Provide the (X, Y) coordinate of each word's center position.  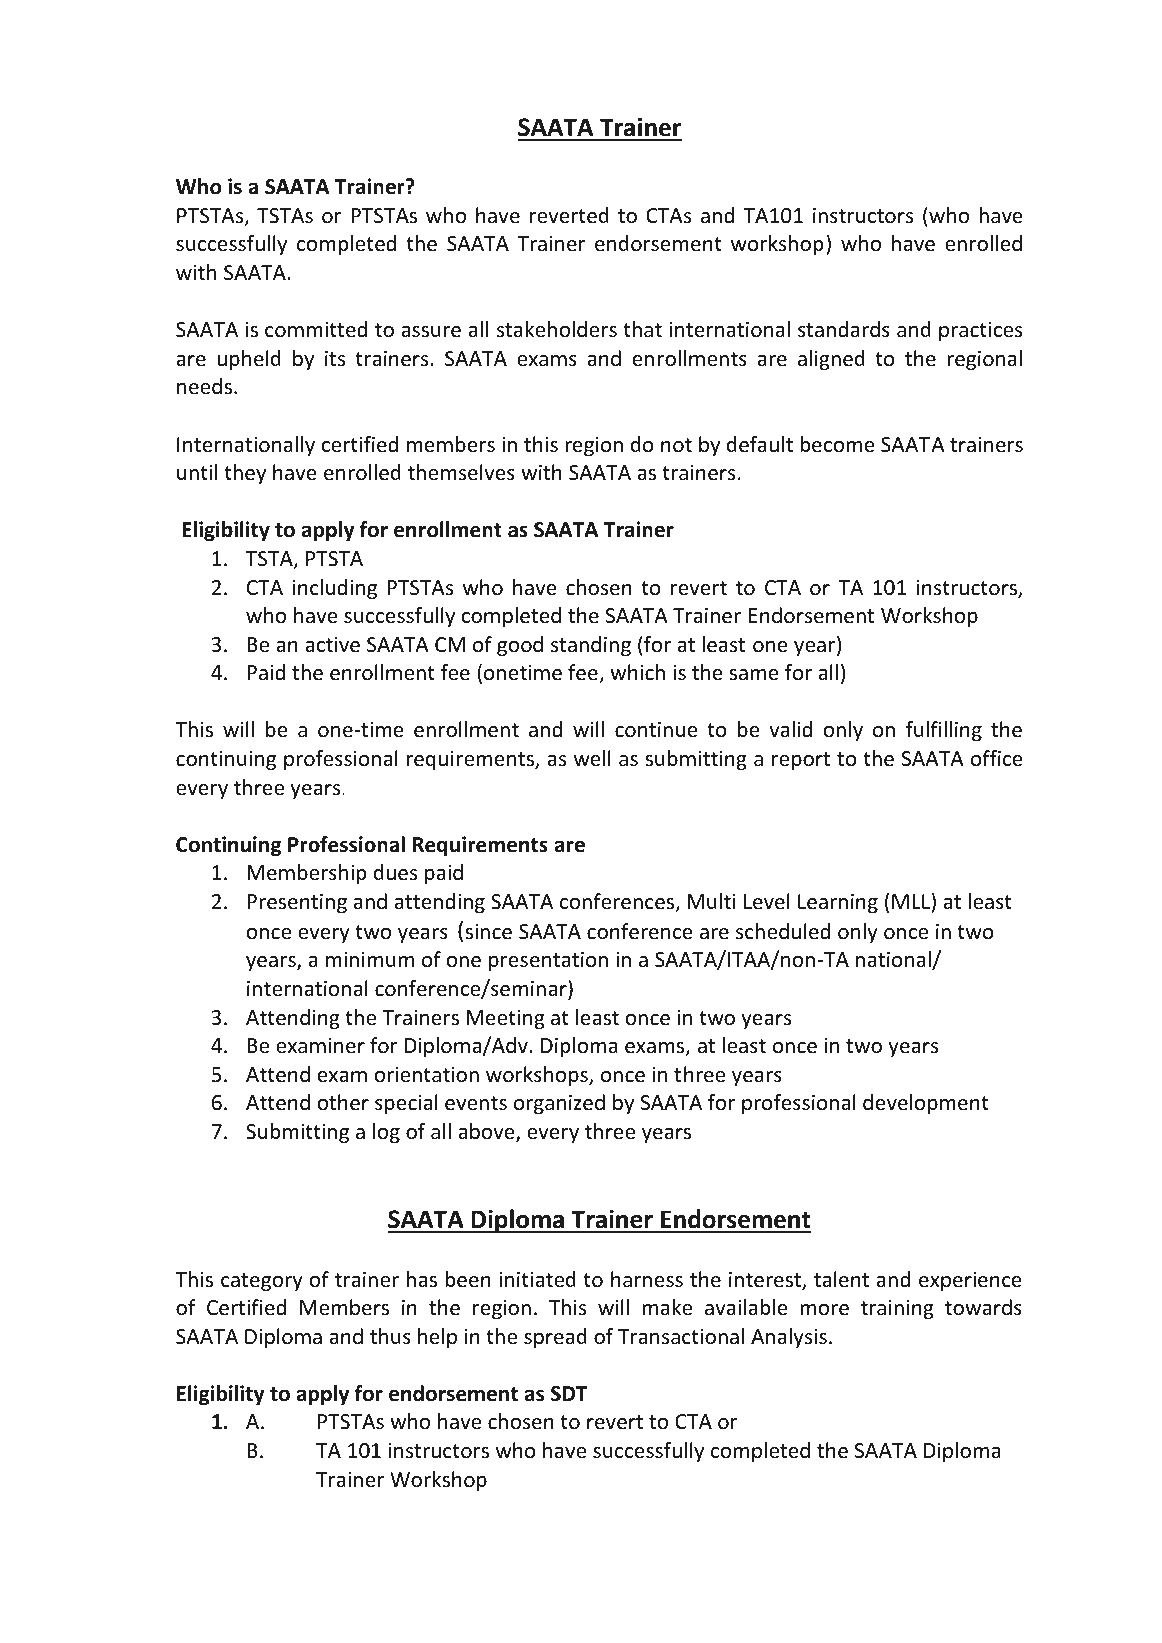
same (754, 674)
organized (559, 1104)
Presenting (297, 903)
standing (591, 646)
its (335, 358)
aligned (831, 360)
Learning (838, 903)
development (926, 1104)
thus (390, 1336)
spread (555, 1338)
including (335, 589)
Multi (712, 901)
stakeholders (557, 329)
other (343, 1102)
